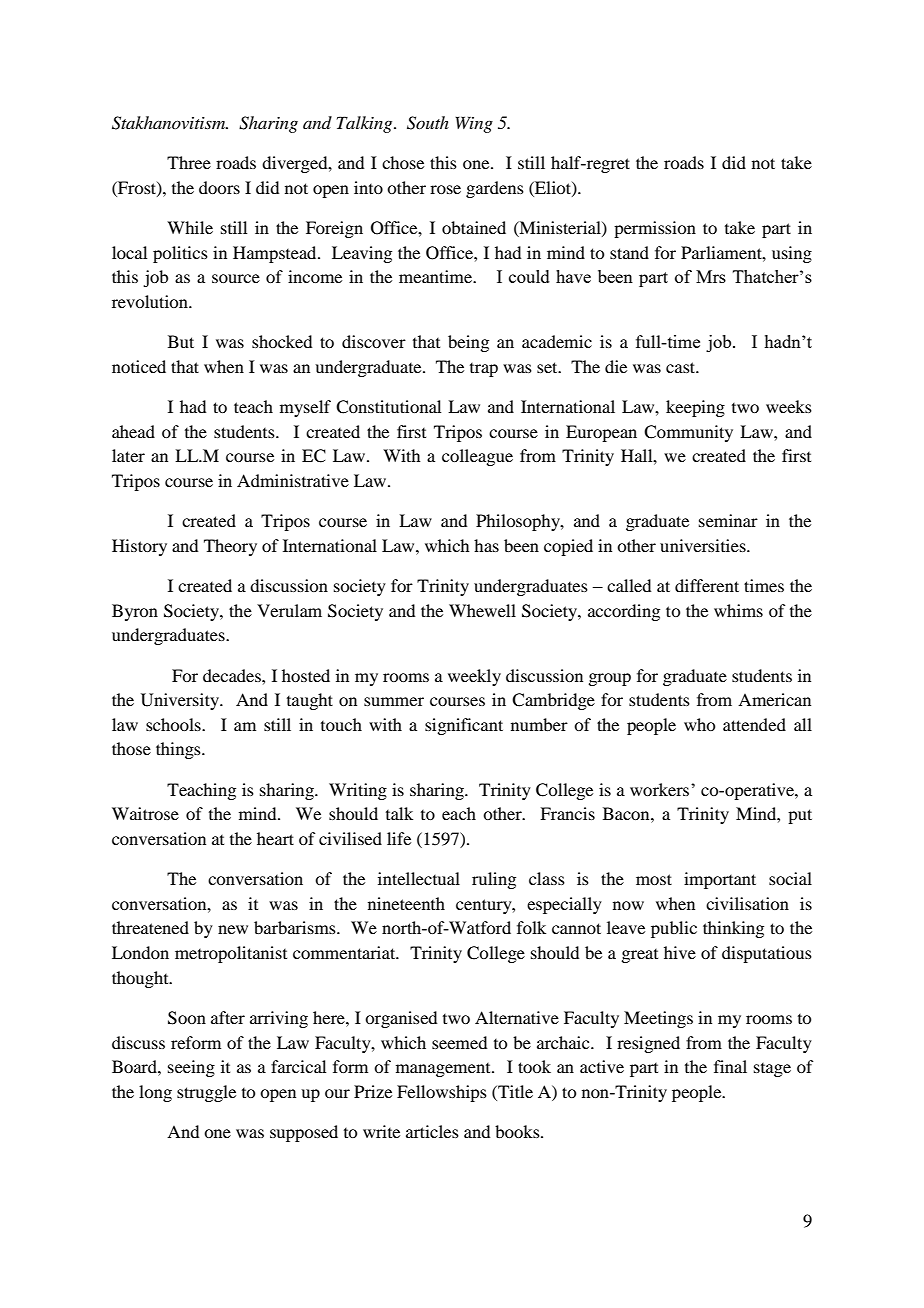 Image resolution: width=924 pixels, height=1308 pixels. I want to click on colleague, so click(477, 457).
